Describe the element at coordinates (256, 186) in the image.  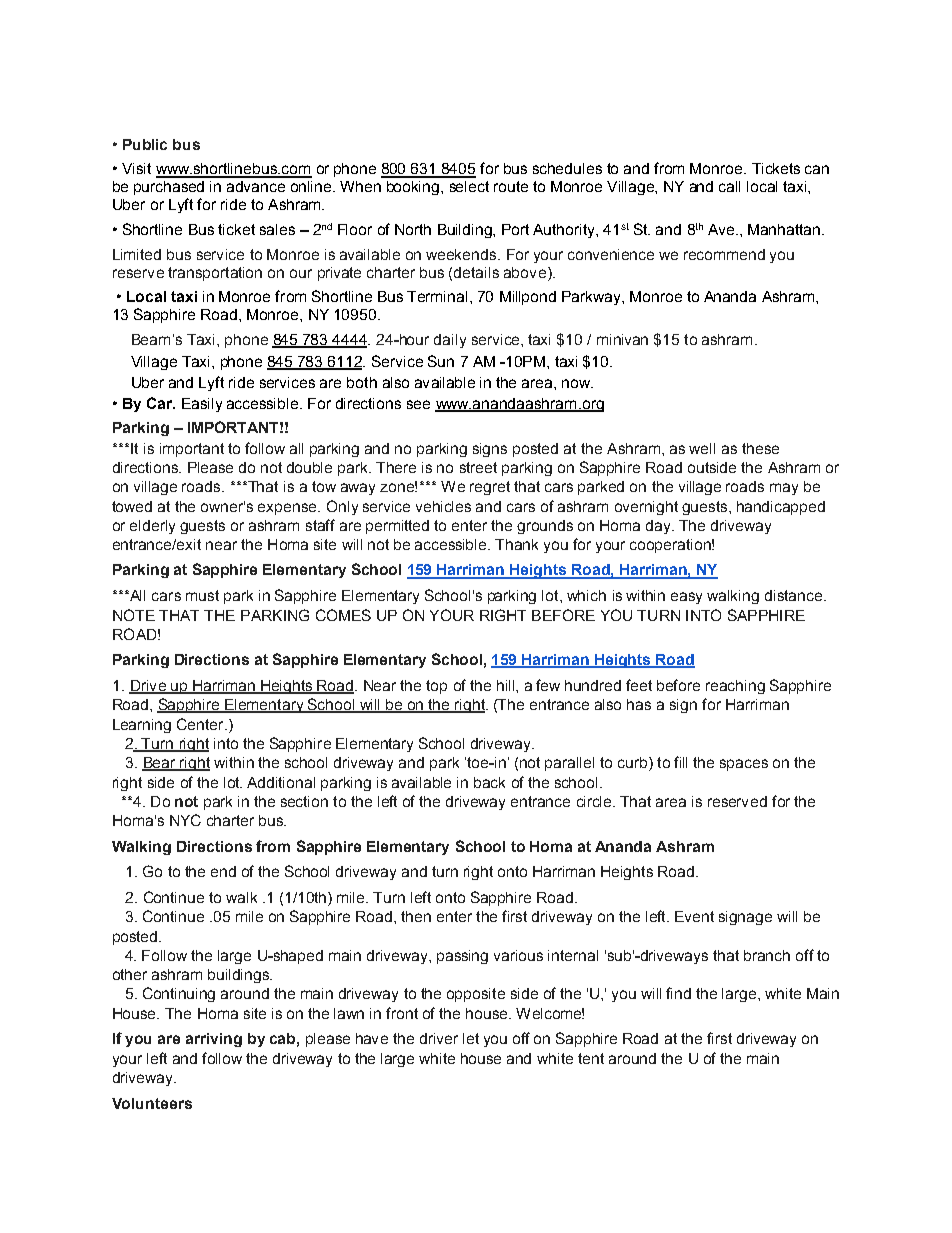
I see `advance` at that location.
